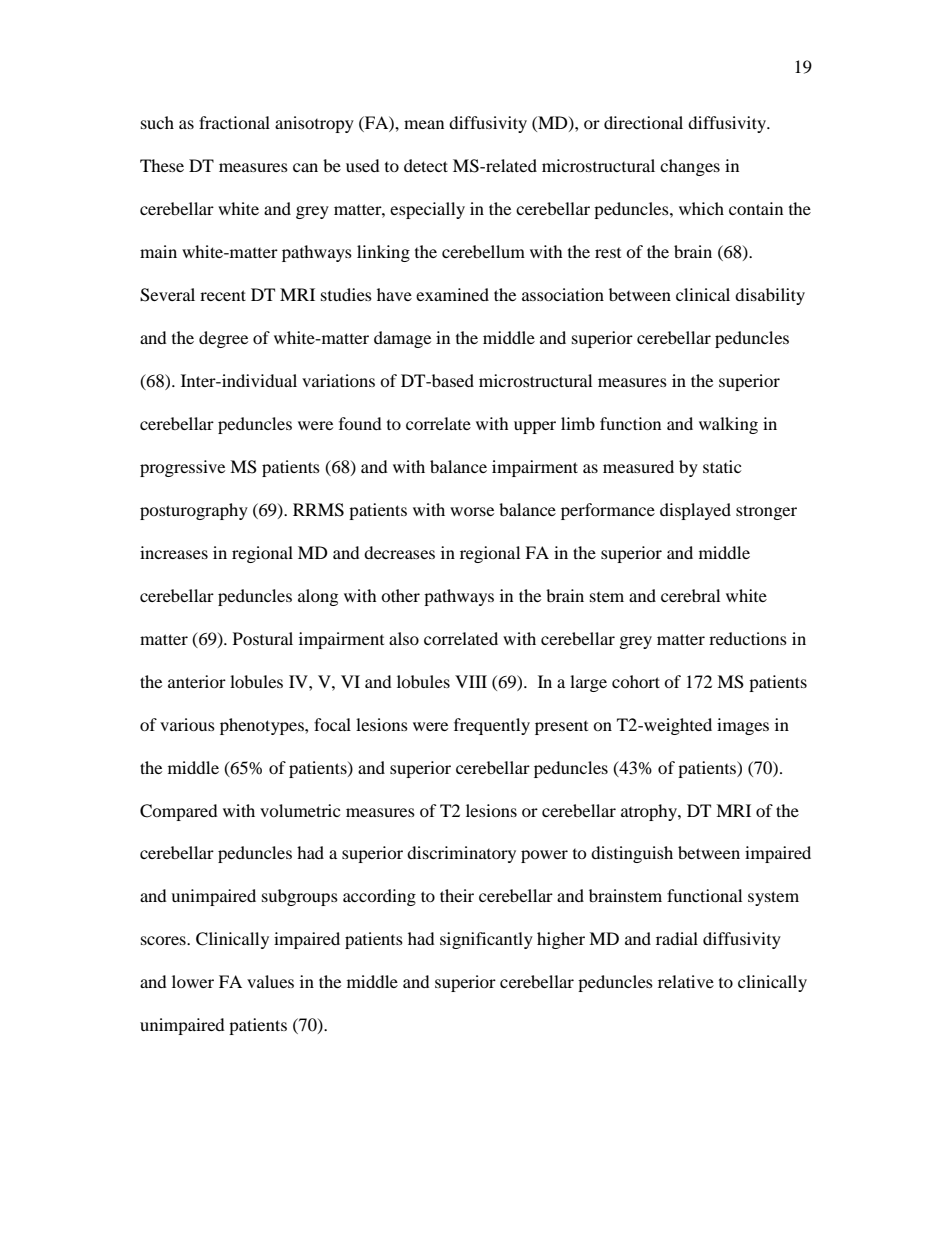 Image resolution: width=952 pixels, height=1233 pixels. What do you see at coordinates (174, 552) in the document?
I see `increases` at bounding box center [174, 552].
